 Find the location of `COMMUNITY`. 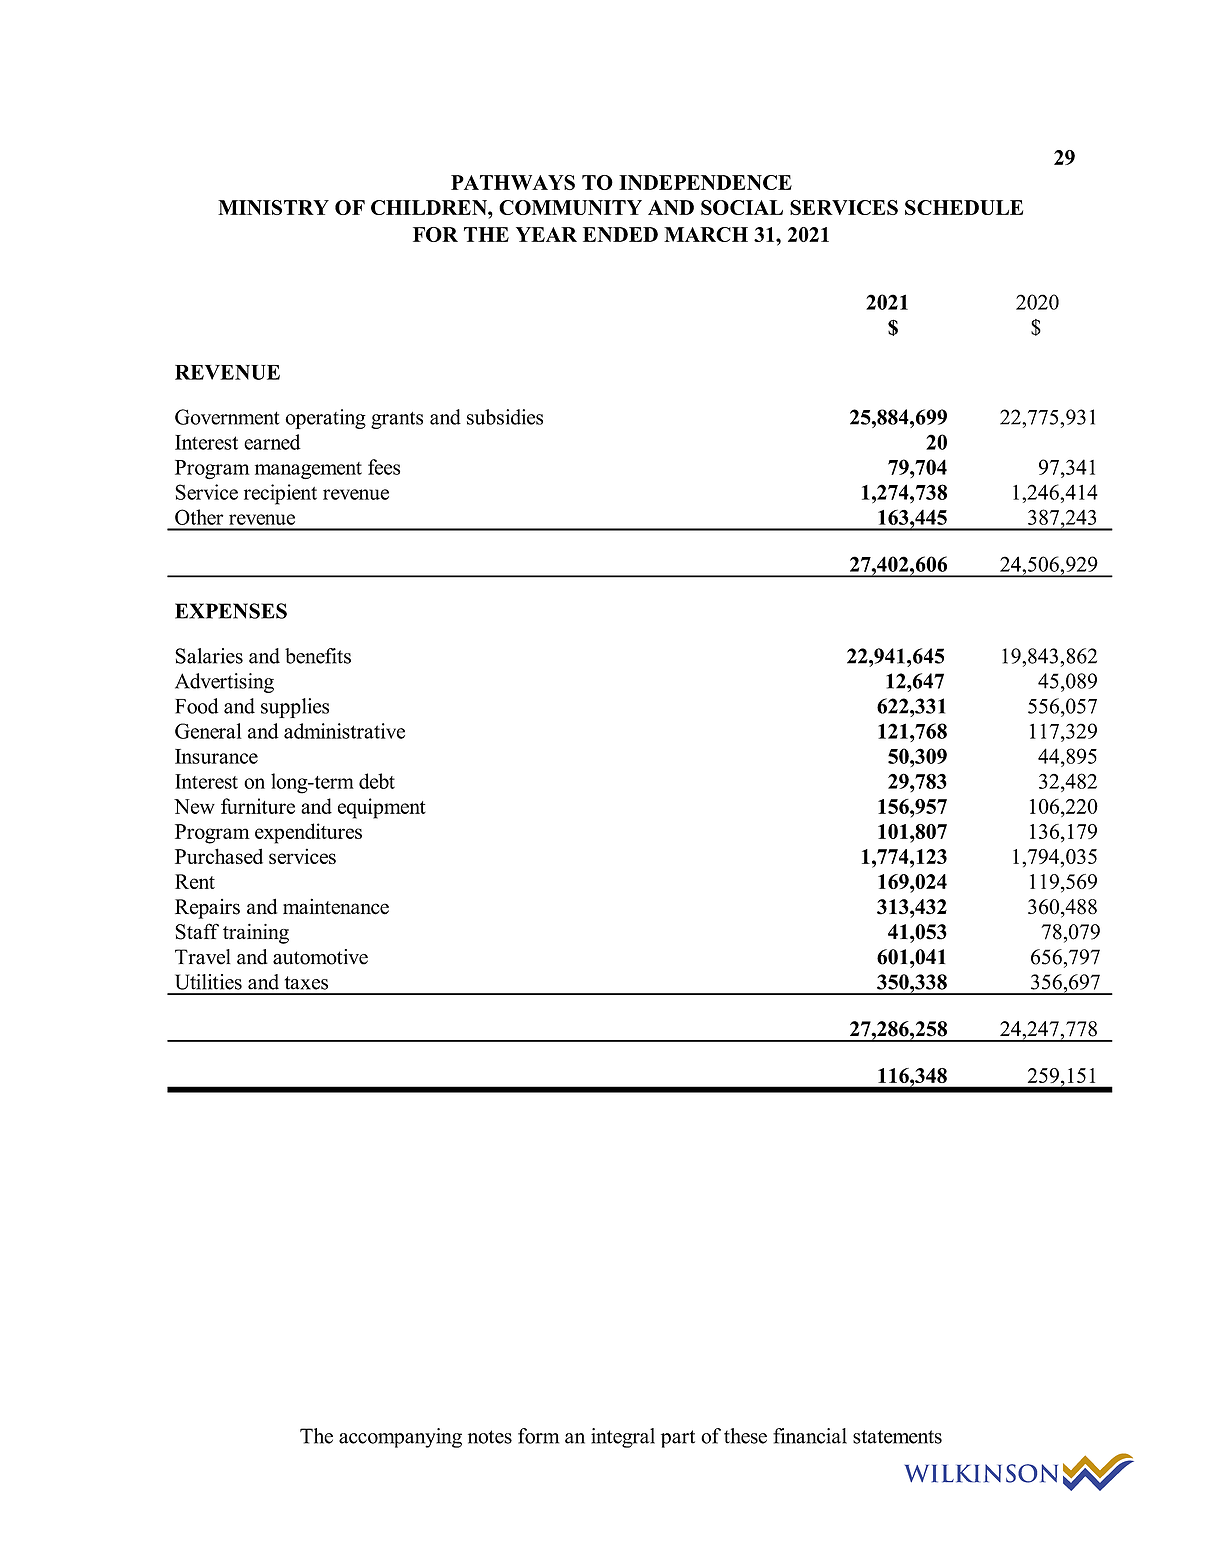

COMMUNITY is located at coordinates (570, 207).
